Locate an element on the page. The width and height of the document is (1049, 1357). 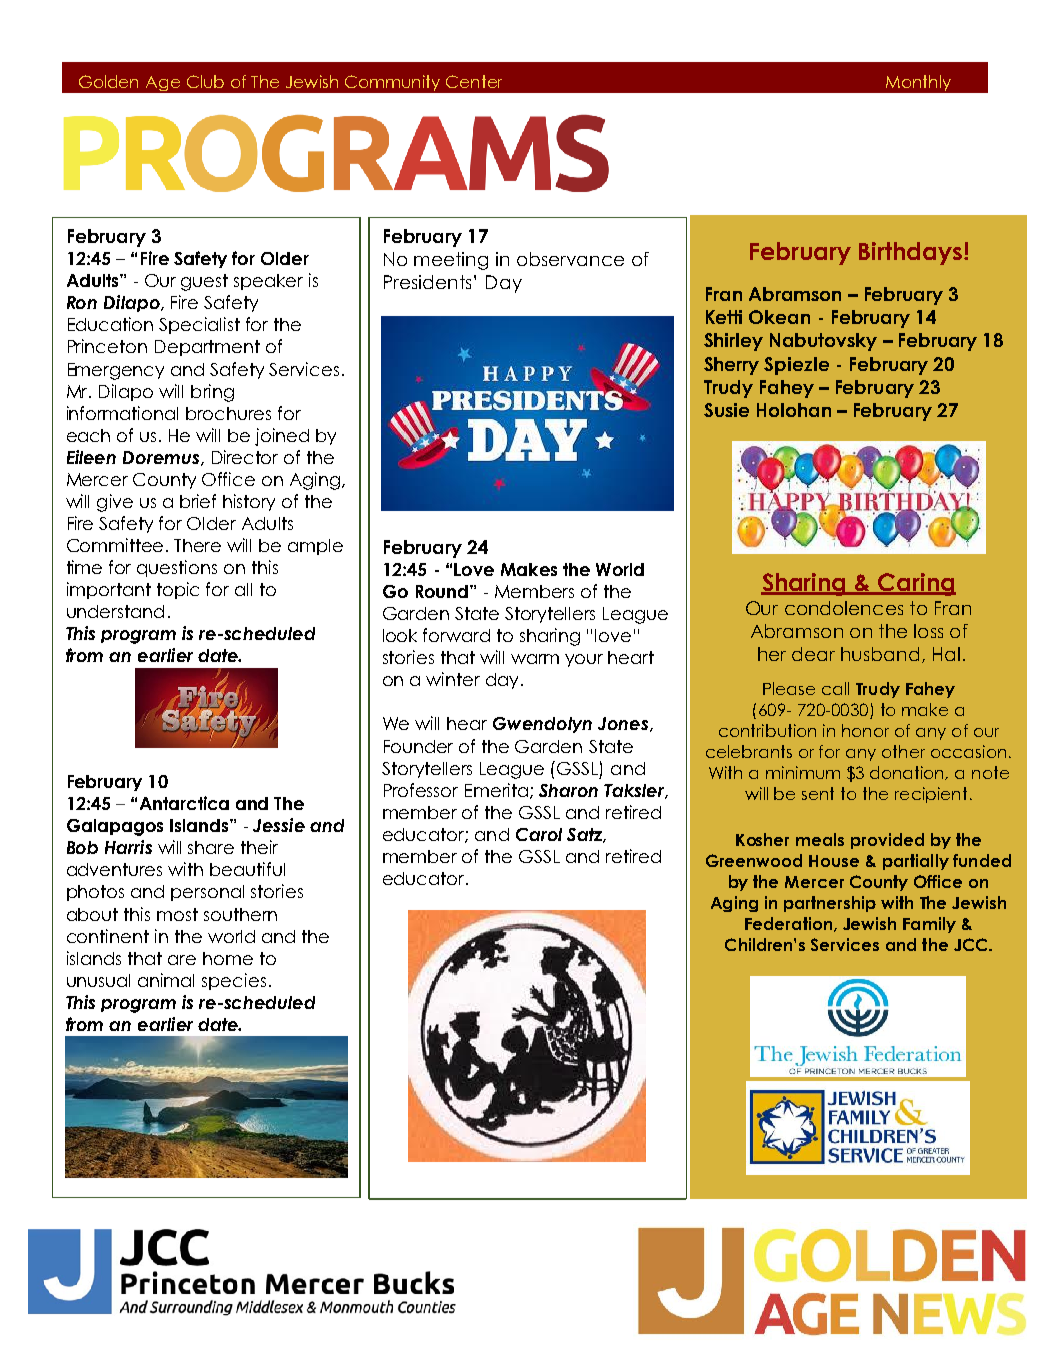
Birthdays is located at coordinates (910, 253).
